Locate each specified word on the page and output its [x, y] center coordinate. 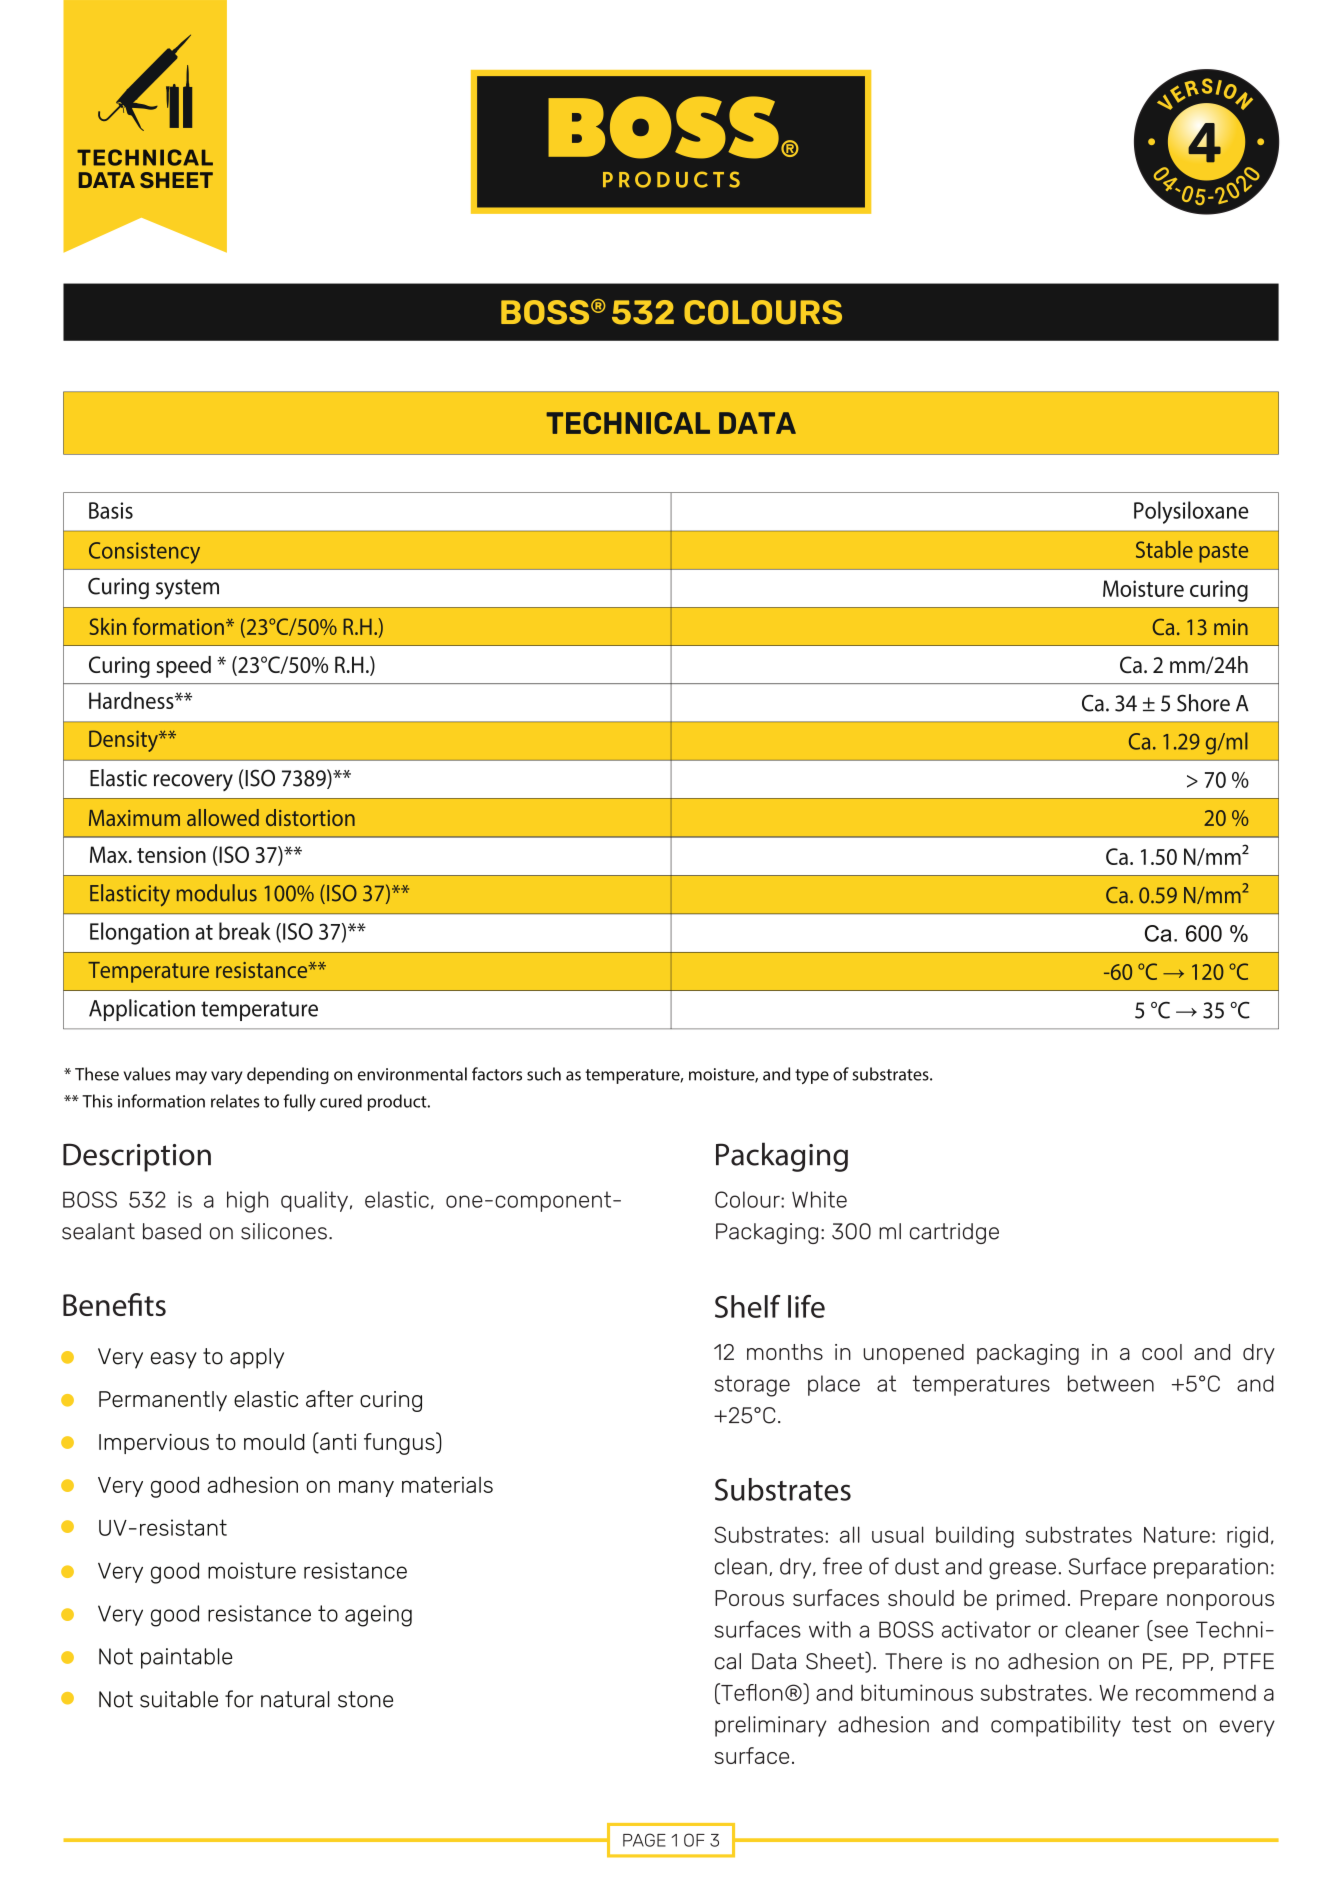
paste [1223, 553]
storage [752, 1386]
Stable [1164, 549]
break [245, 931]
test [1151, 1724]
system [187, 589]
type [812, 1076]
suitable [179, 1699]
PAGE [644, 1840]
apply [257, 1358]
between [1111, 1383]
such [544, 1074]
